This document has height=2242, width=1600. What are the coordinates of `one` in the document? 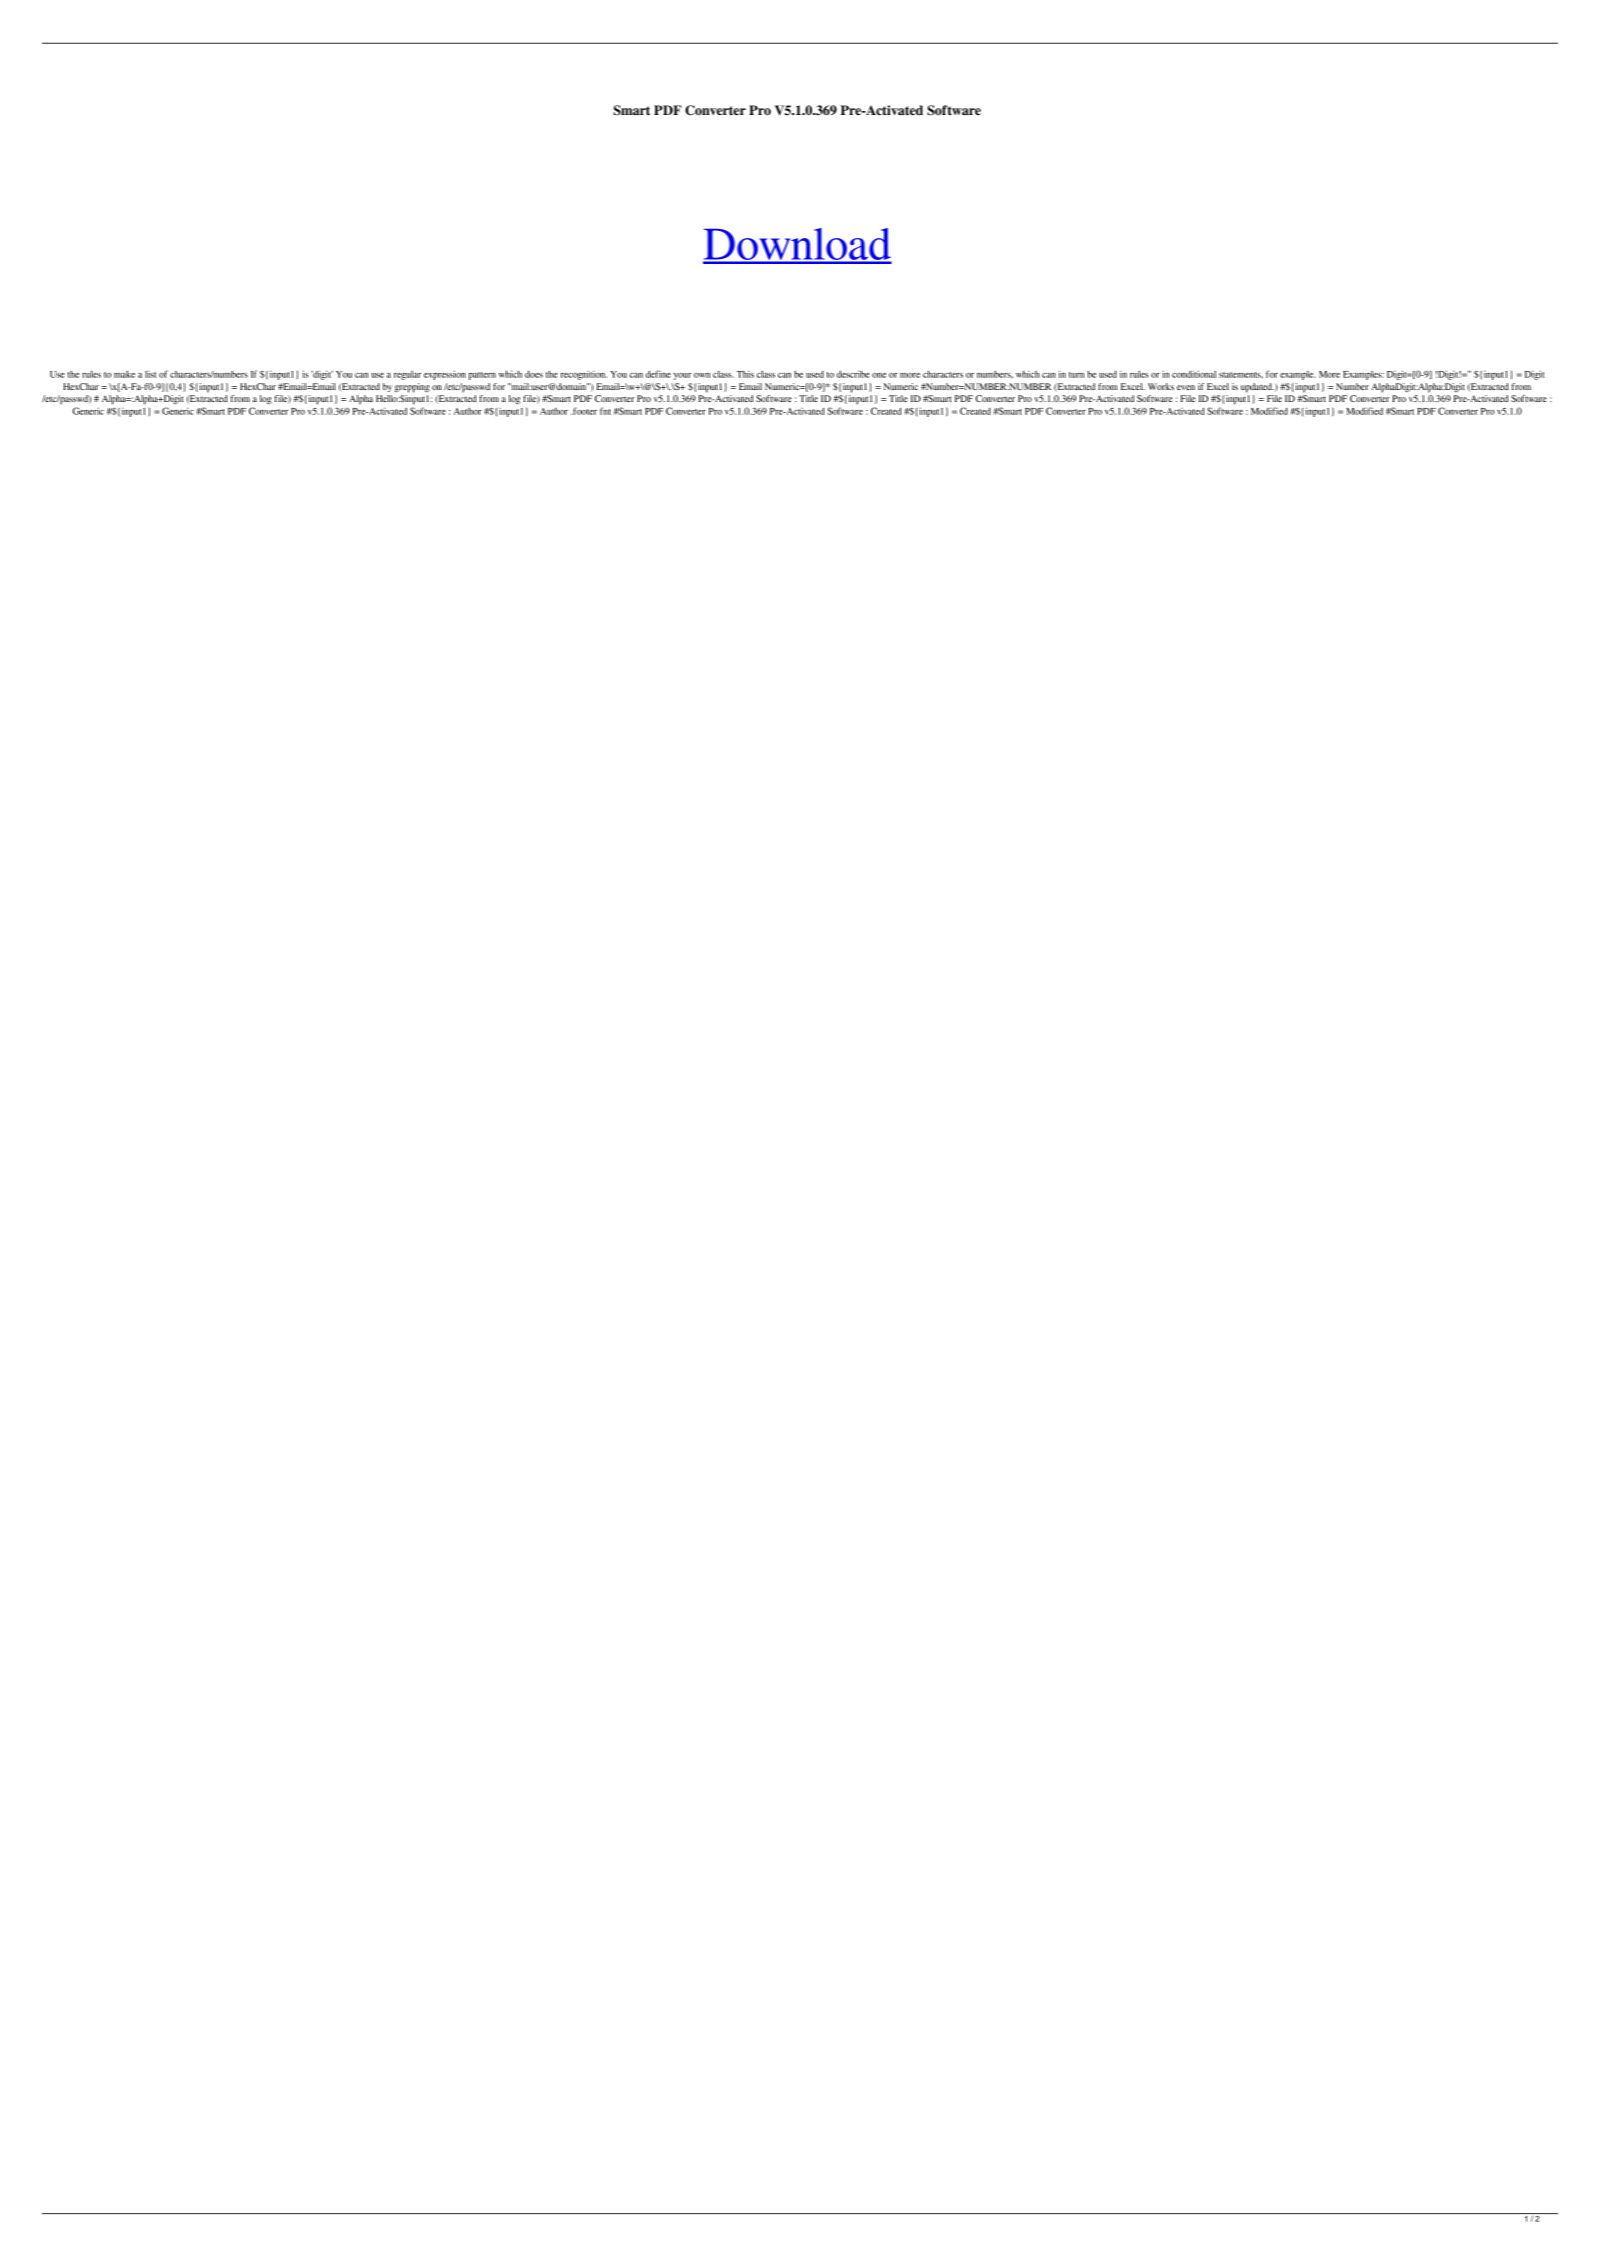 It's located at (879, 375).
